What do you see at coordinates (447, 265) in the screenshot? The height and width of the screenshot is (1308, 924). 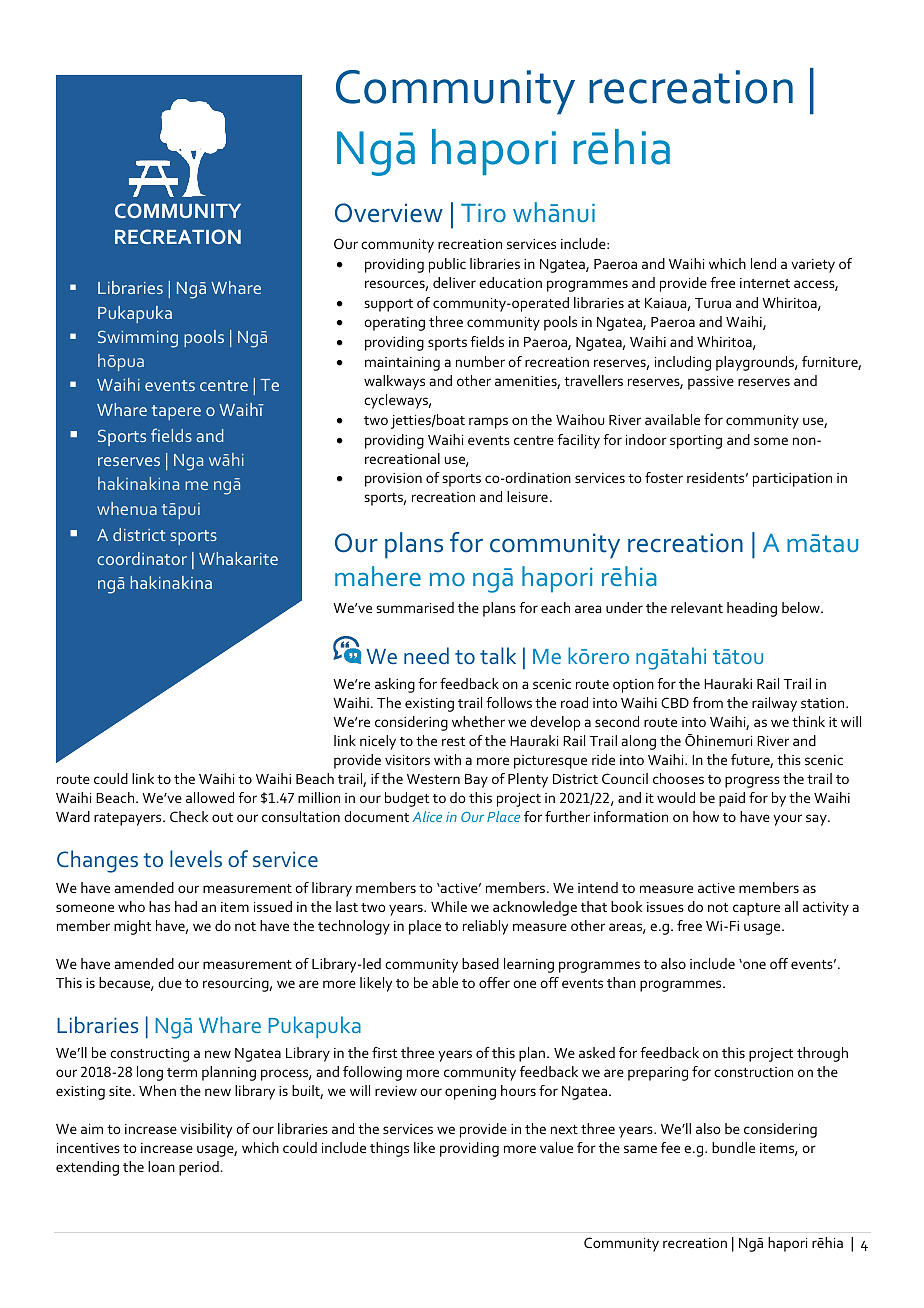 I see `public` at bounding box center [447, 265].
